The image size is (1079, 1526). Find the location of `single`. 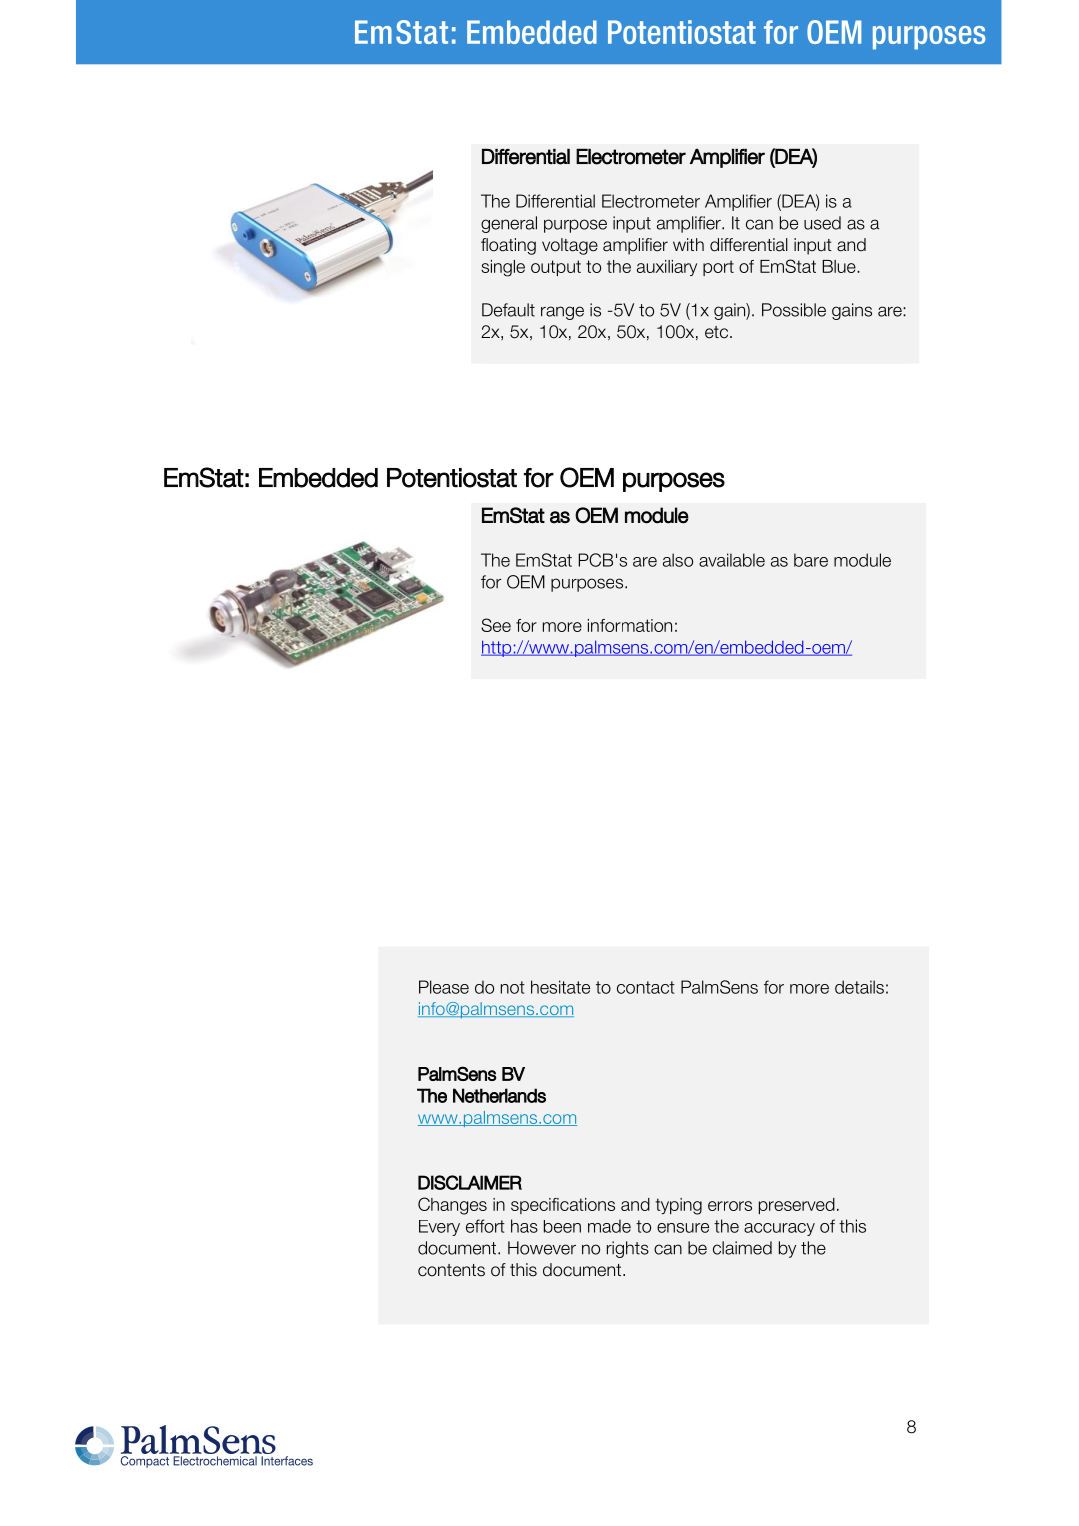

single is located at coordinates (503, 268).
